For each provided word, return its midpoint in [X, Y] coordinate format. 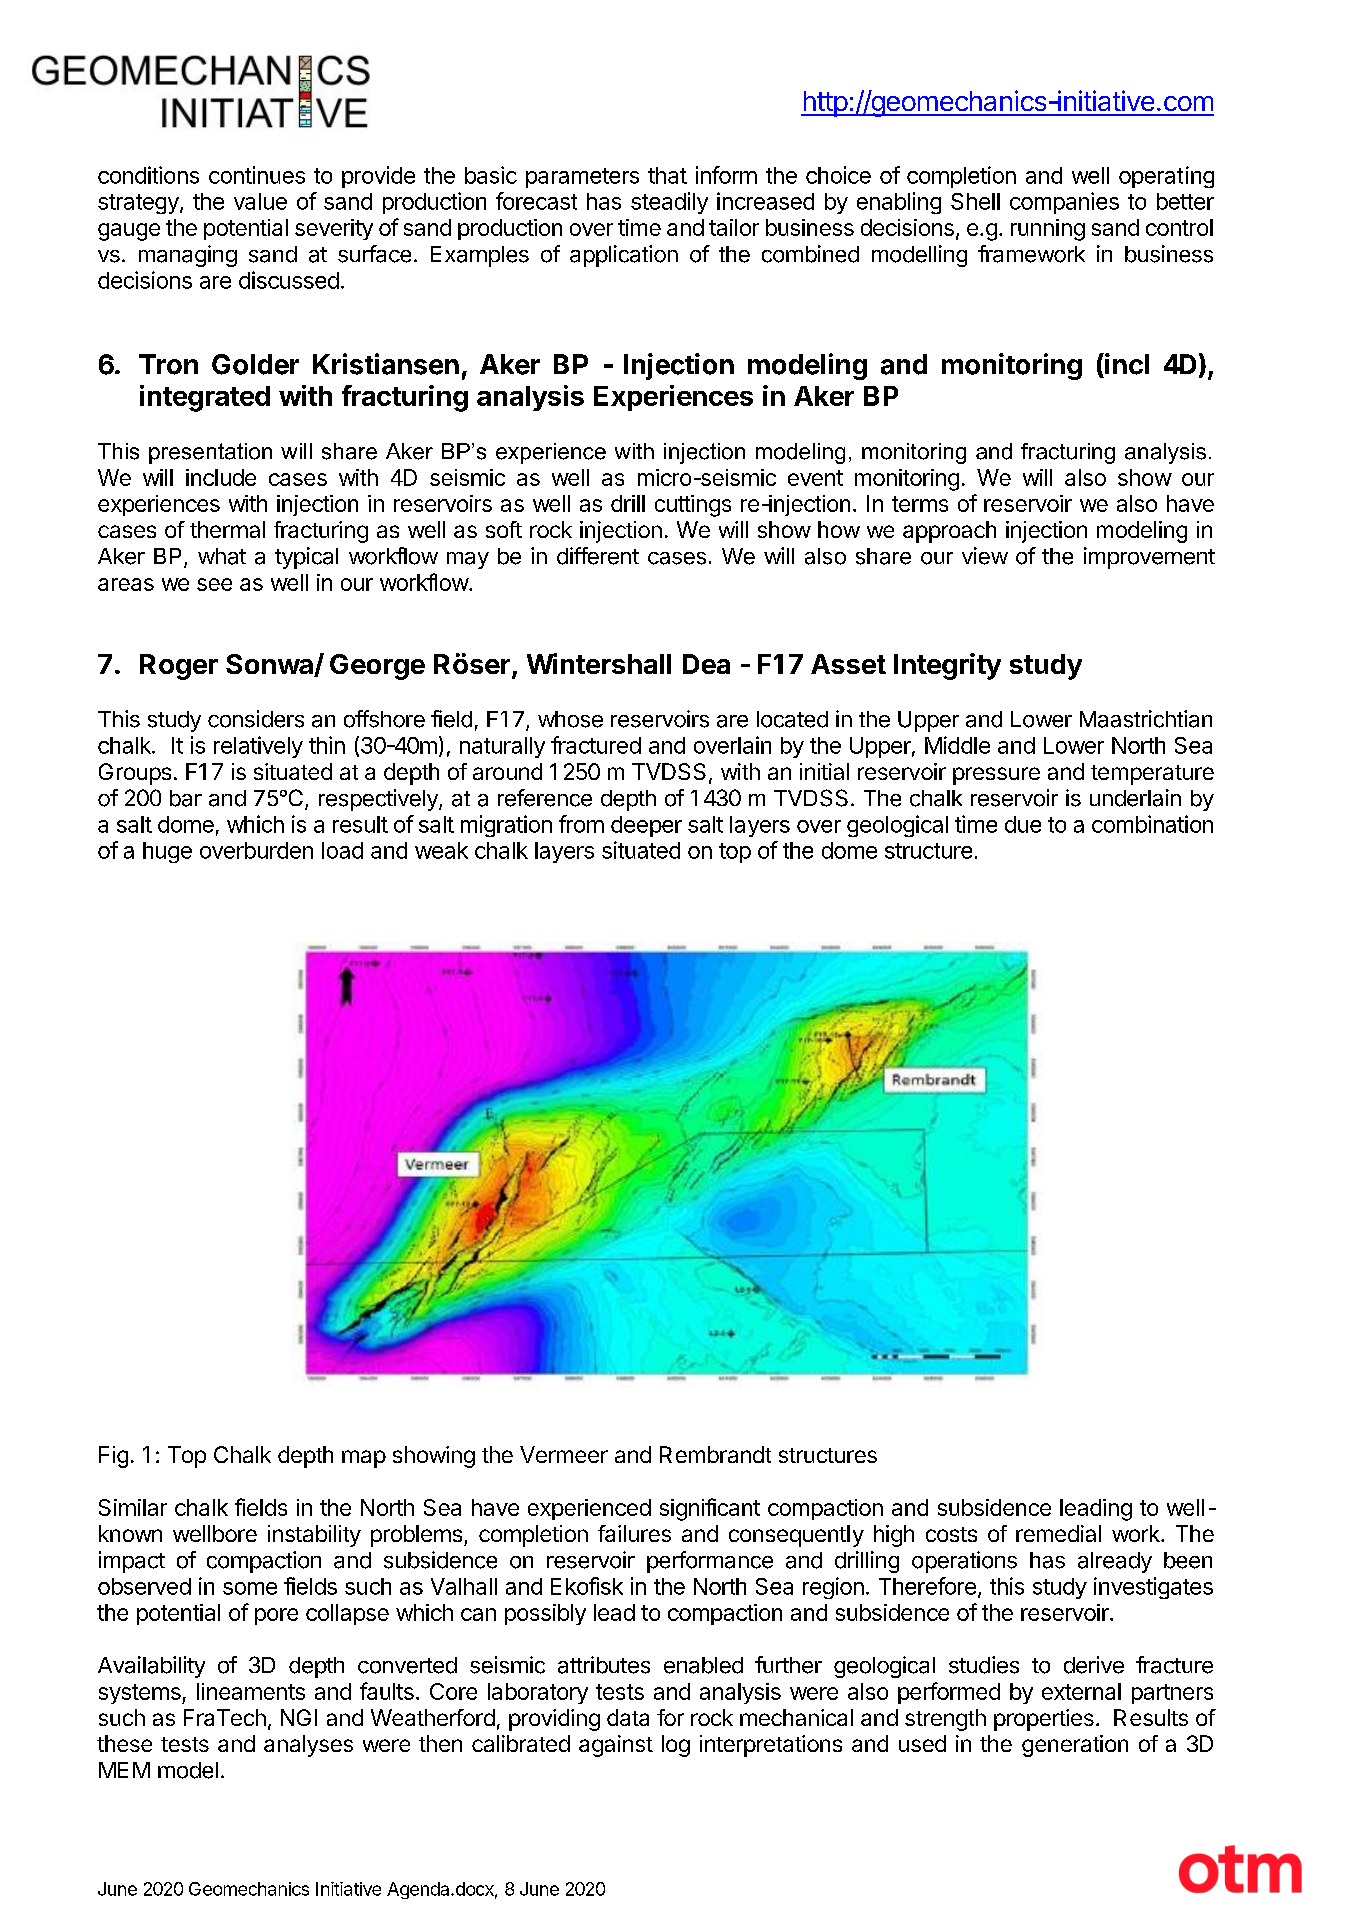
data [628, 1717]
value [260, 201]
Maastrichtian [1146, 719]
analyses [308, 1746]
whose [570, 719]
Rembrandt [715, 1454]
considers [256, 719]
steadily [669, 203]
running [1048, 230]
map [364, 1459]
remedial [1058, 1533]
